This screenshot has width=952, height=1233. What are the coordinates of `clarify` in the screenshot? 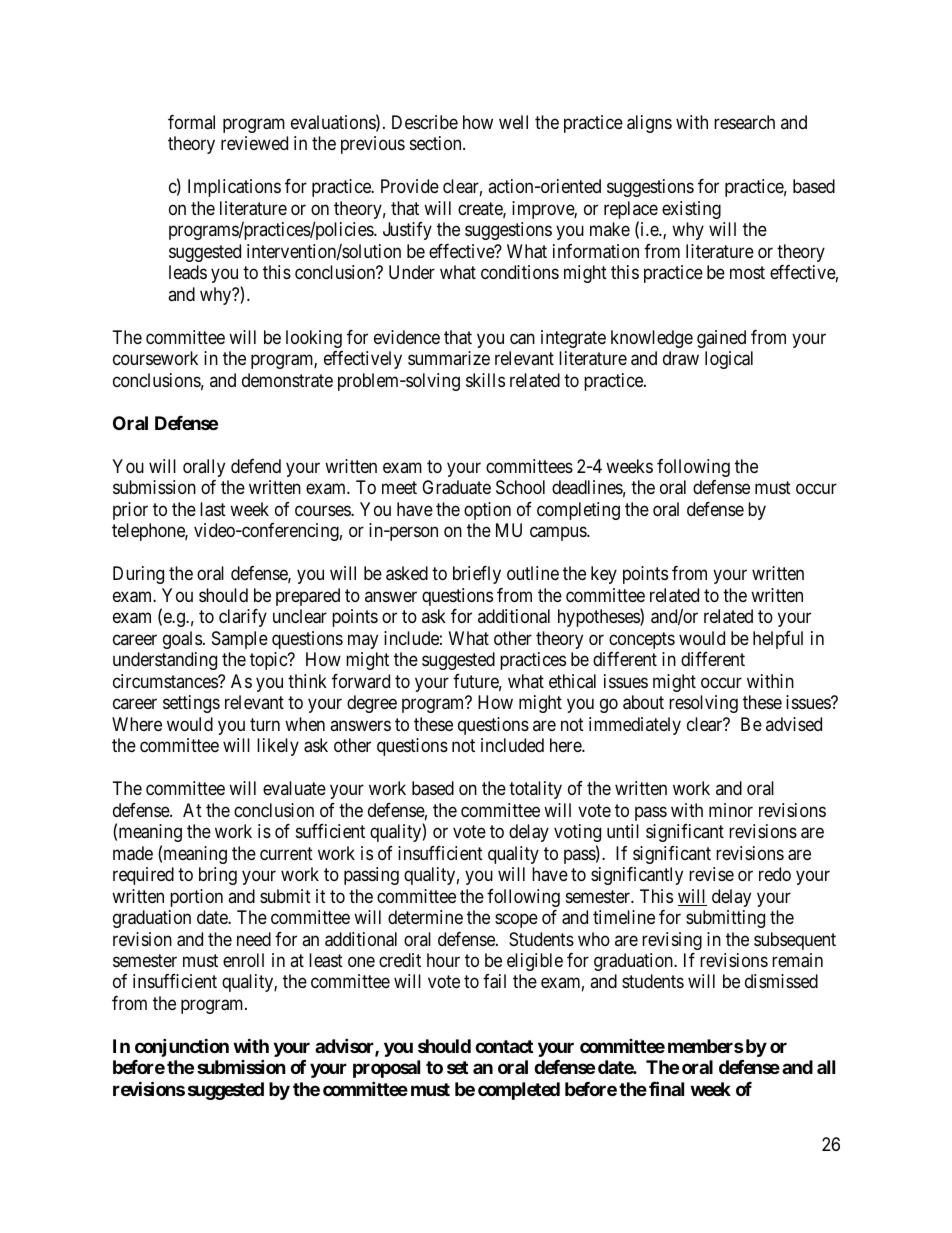 It's located at (243, 618).
